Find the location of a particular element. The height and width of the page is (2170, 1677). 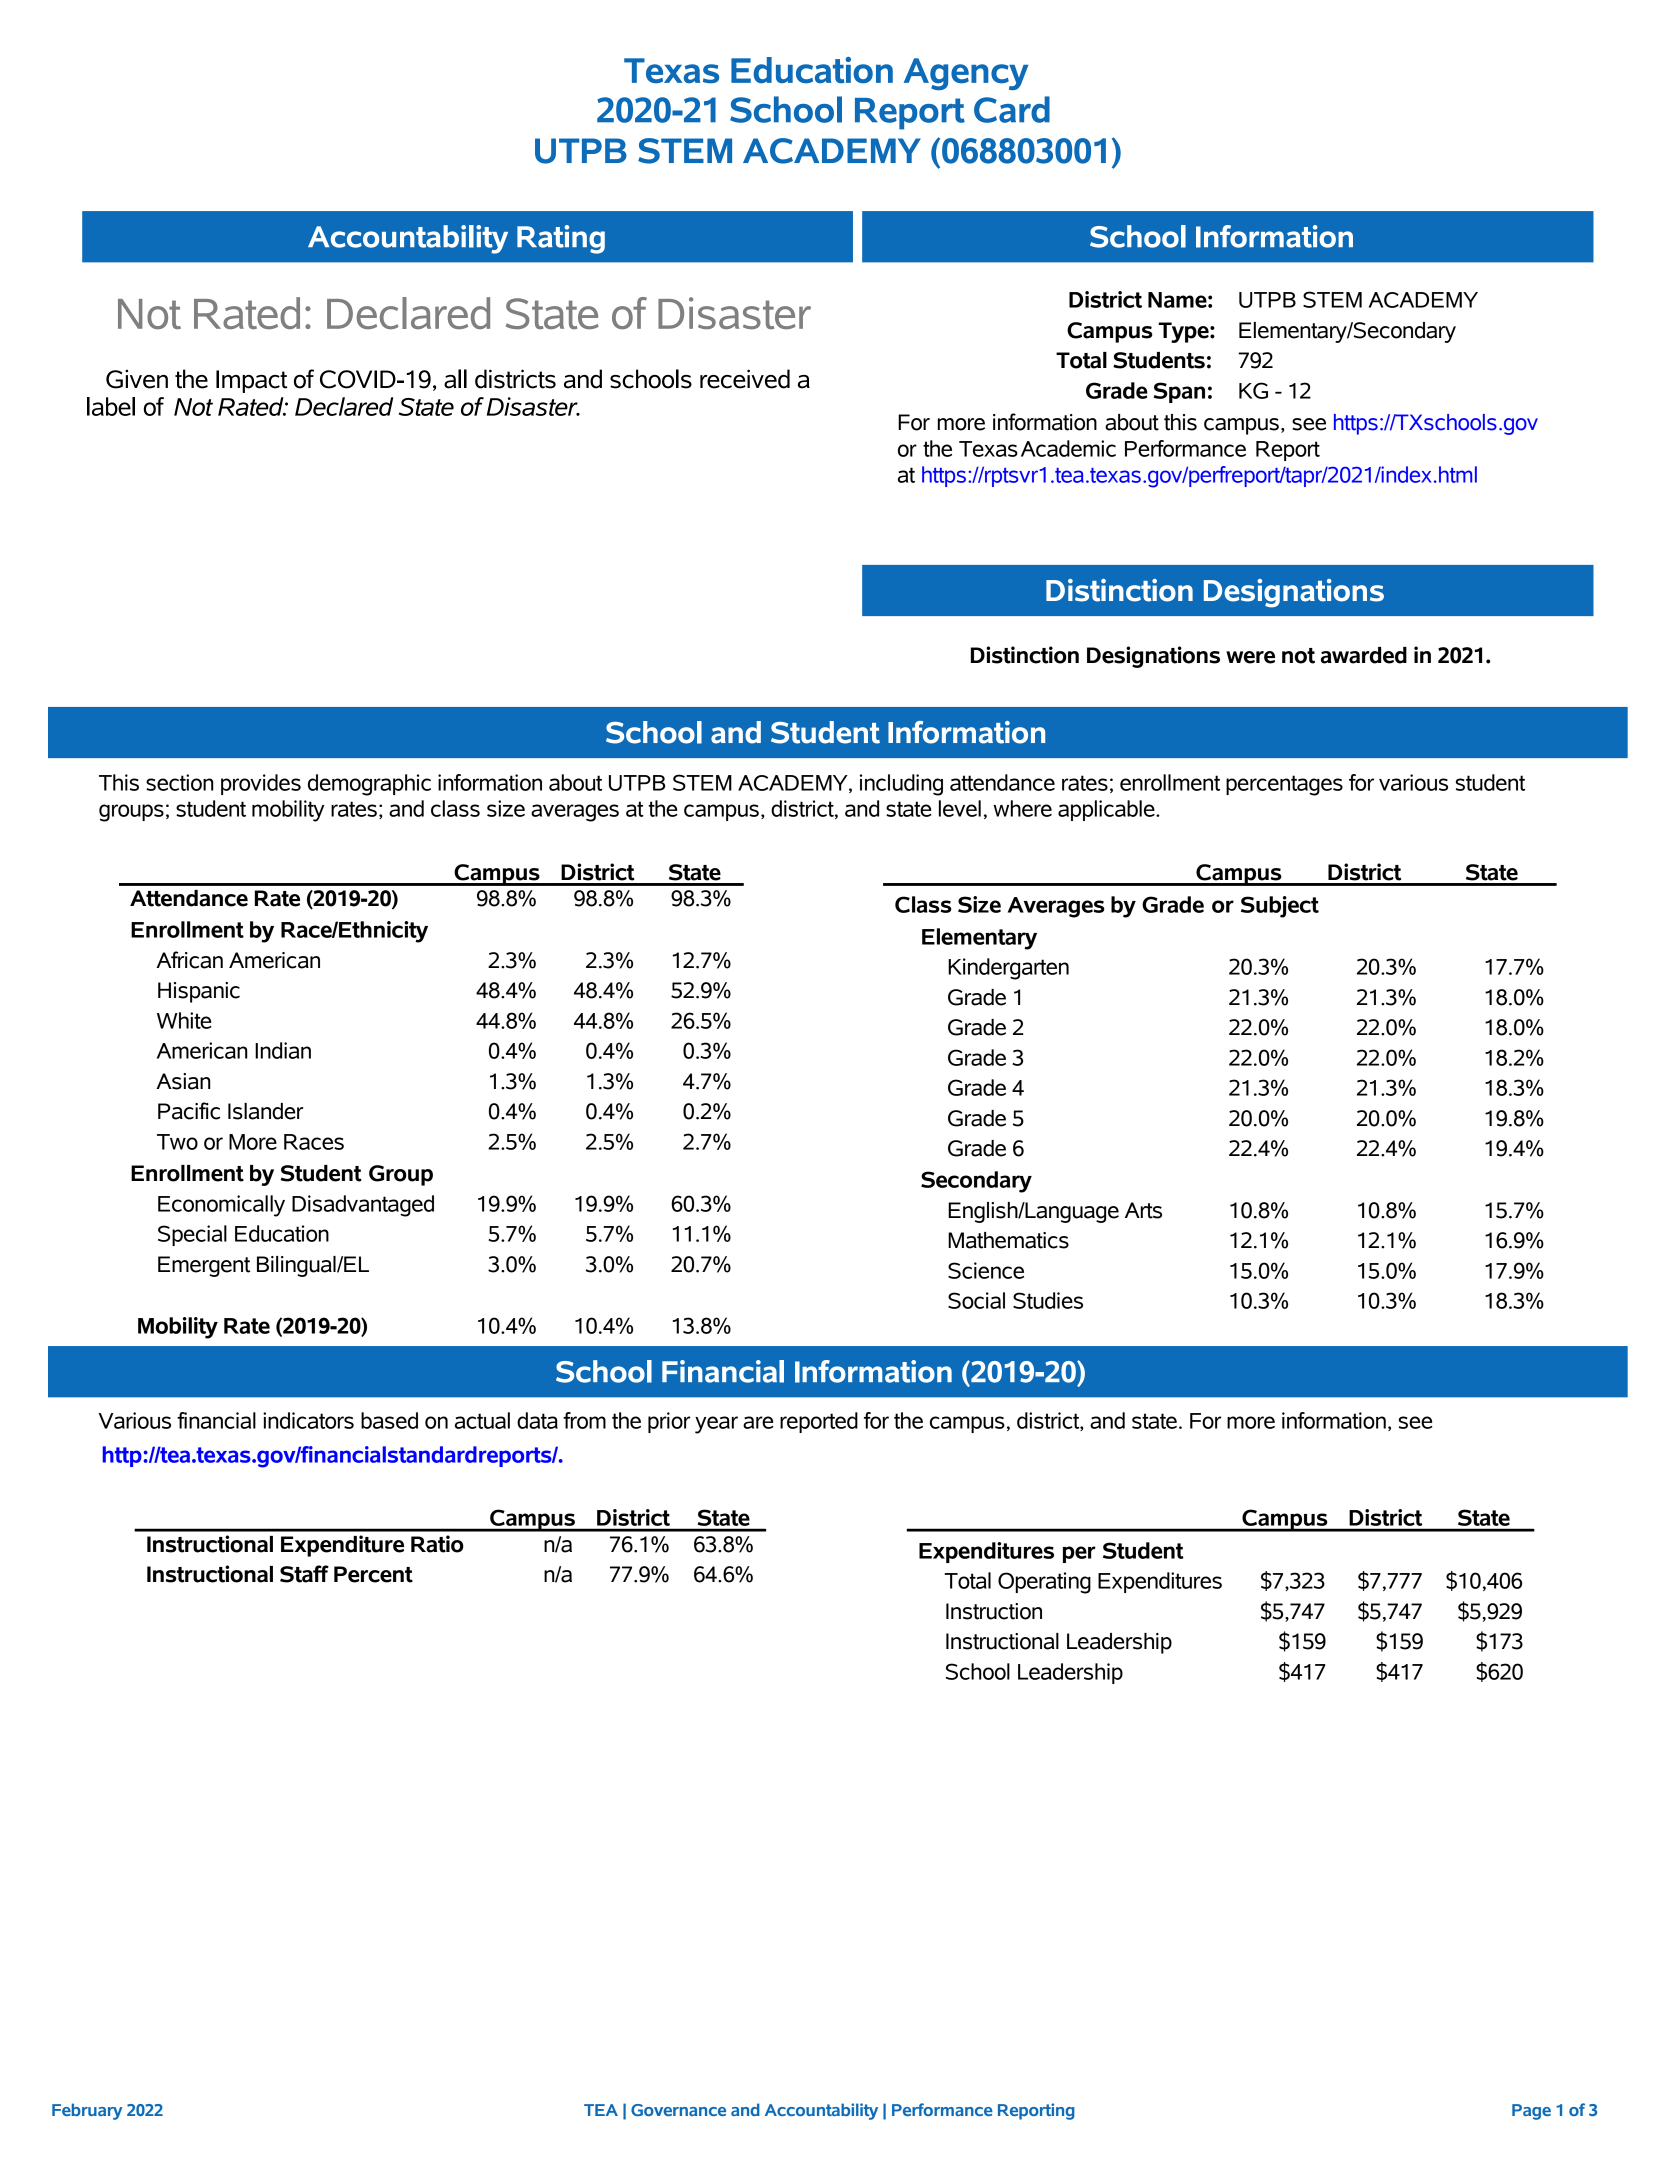

indicators is located at coordinates (308, 1420).
